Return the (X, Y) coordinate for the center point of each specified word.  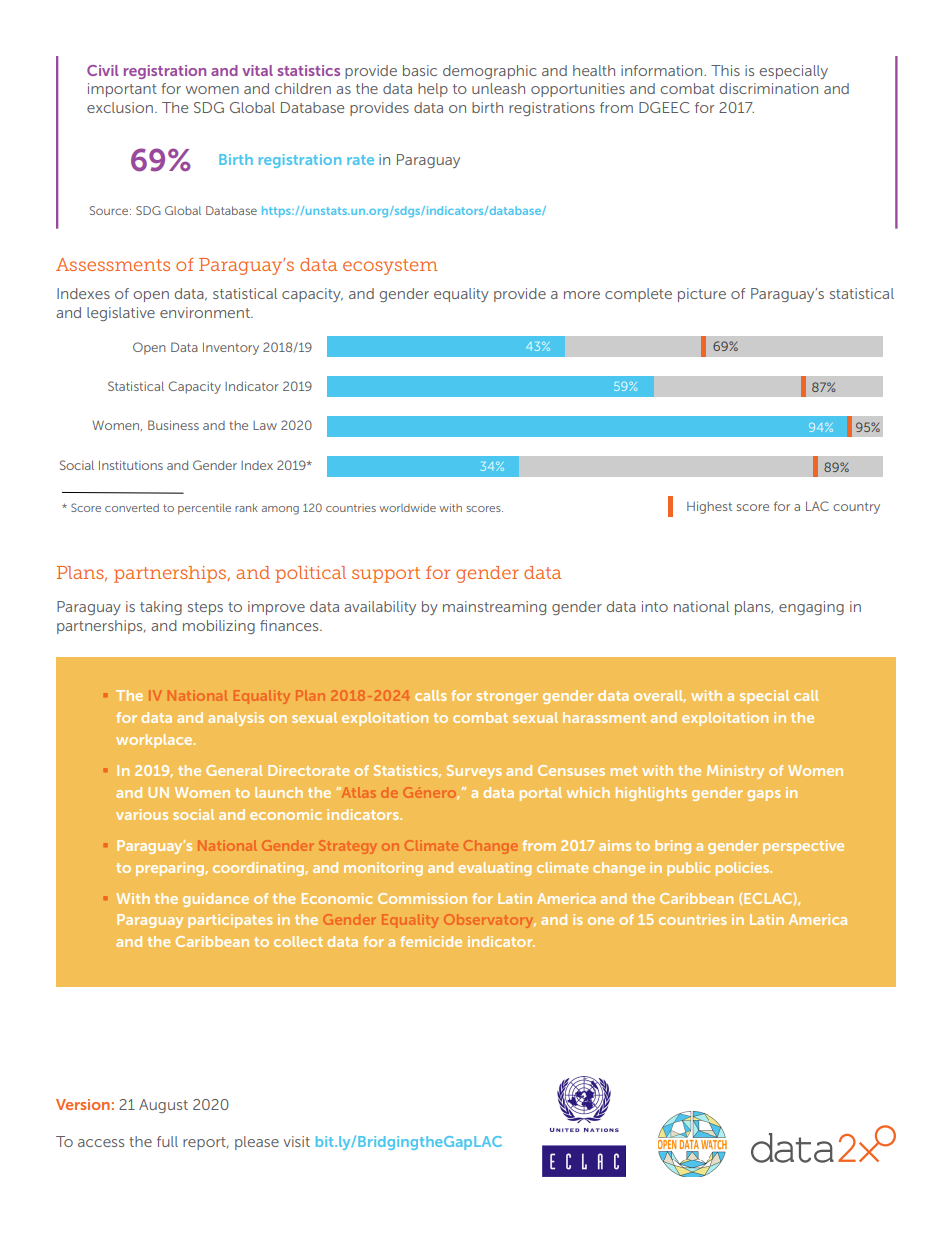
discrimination (769, 88)
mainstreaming (494, 608)
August (163, 1106)
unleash (498, 88)
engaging (811, 608)
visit (296, 1141)
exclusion (120, 107)
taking (161, 608)
